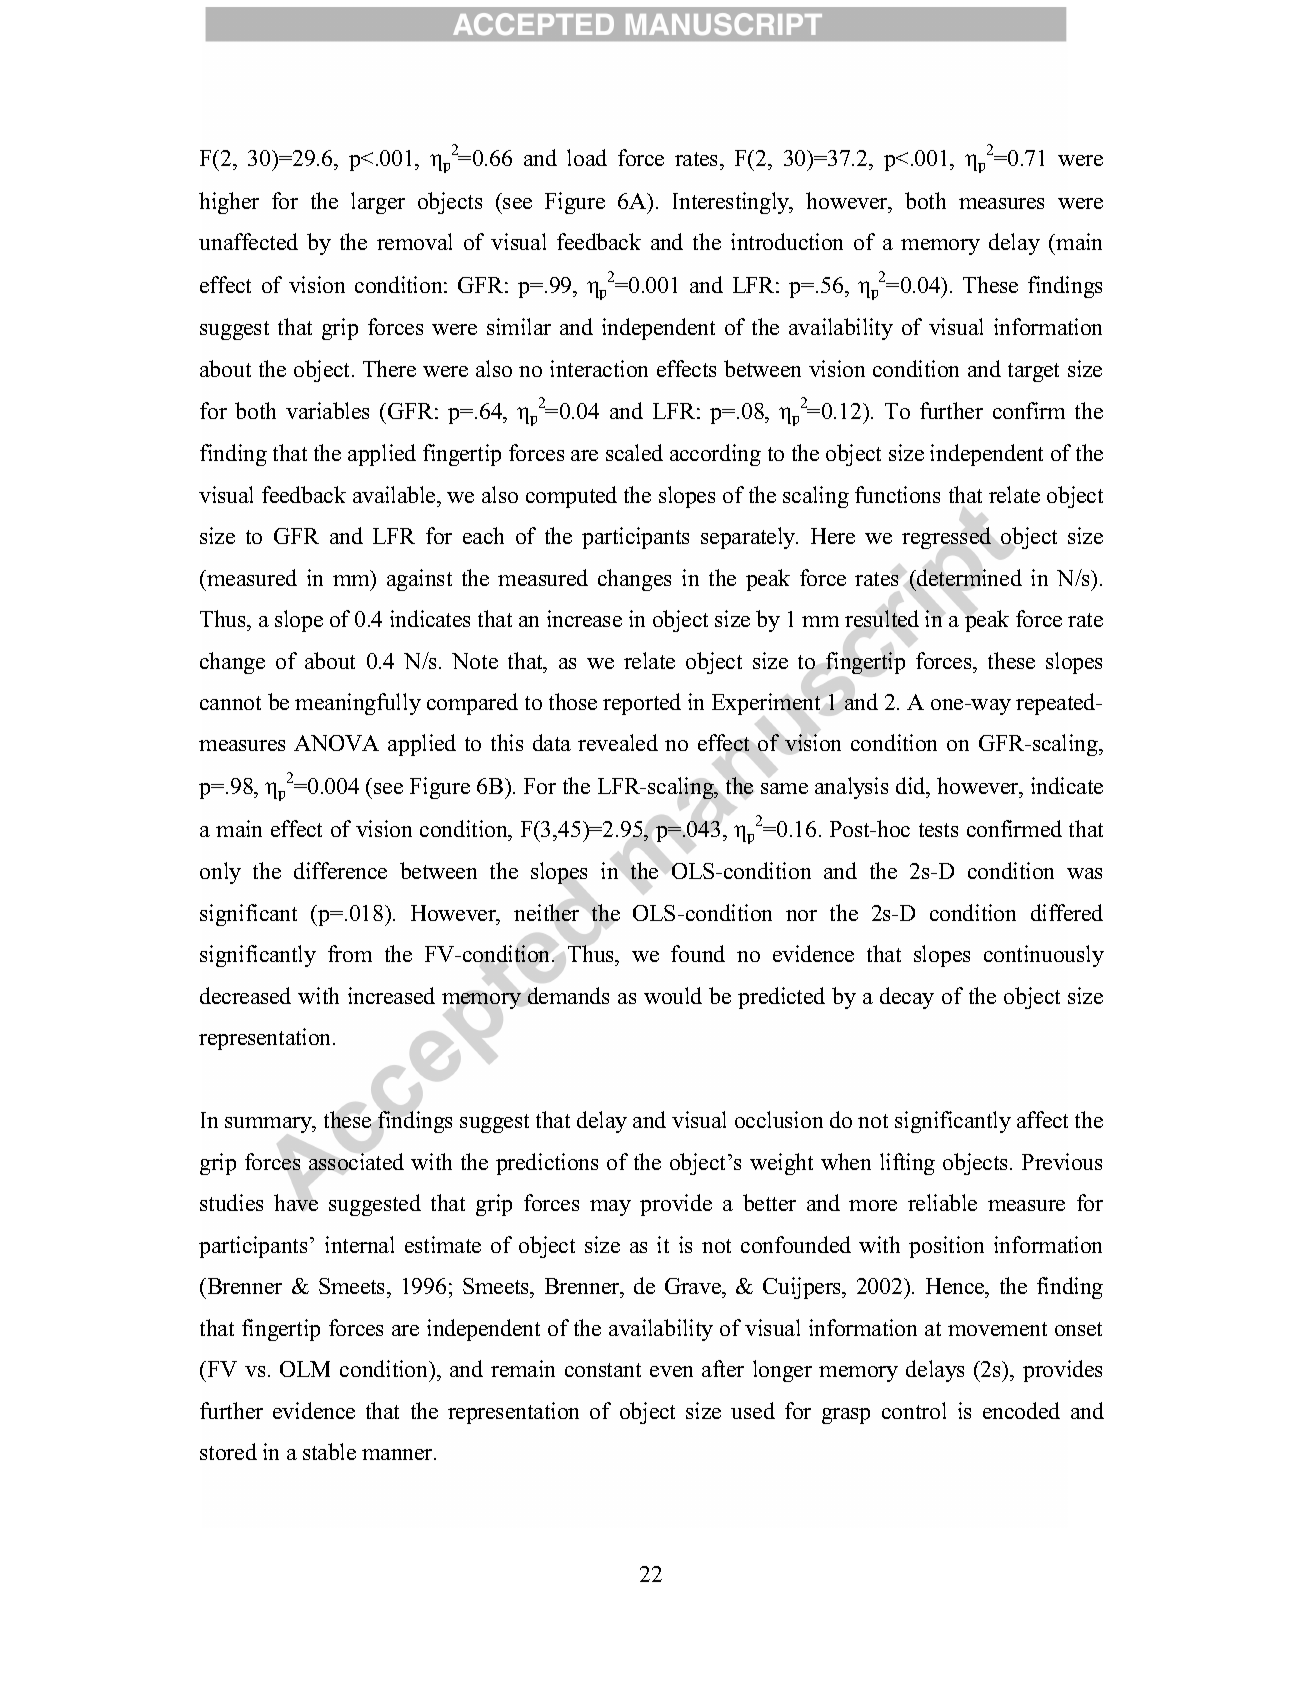 Image resolution: width=1303 pixels, height=1687 pixels. What do you see at coordinates (732, 203) in the document?
I see `Interestingly` at bounding box center [732, 203].
